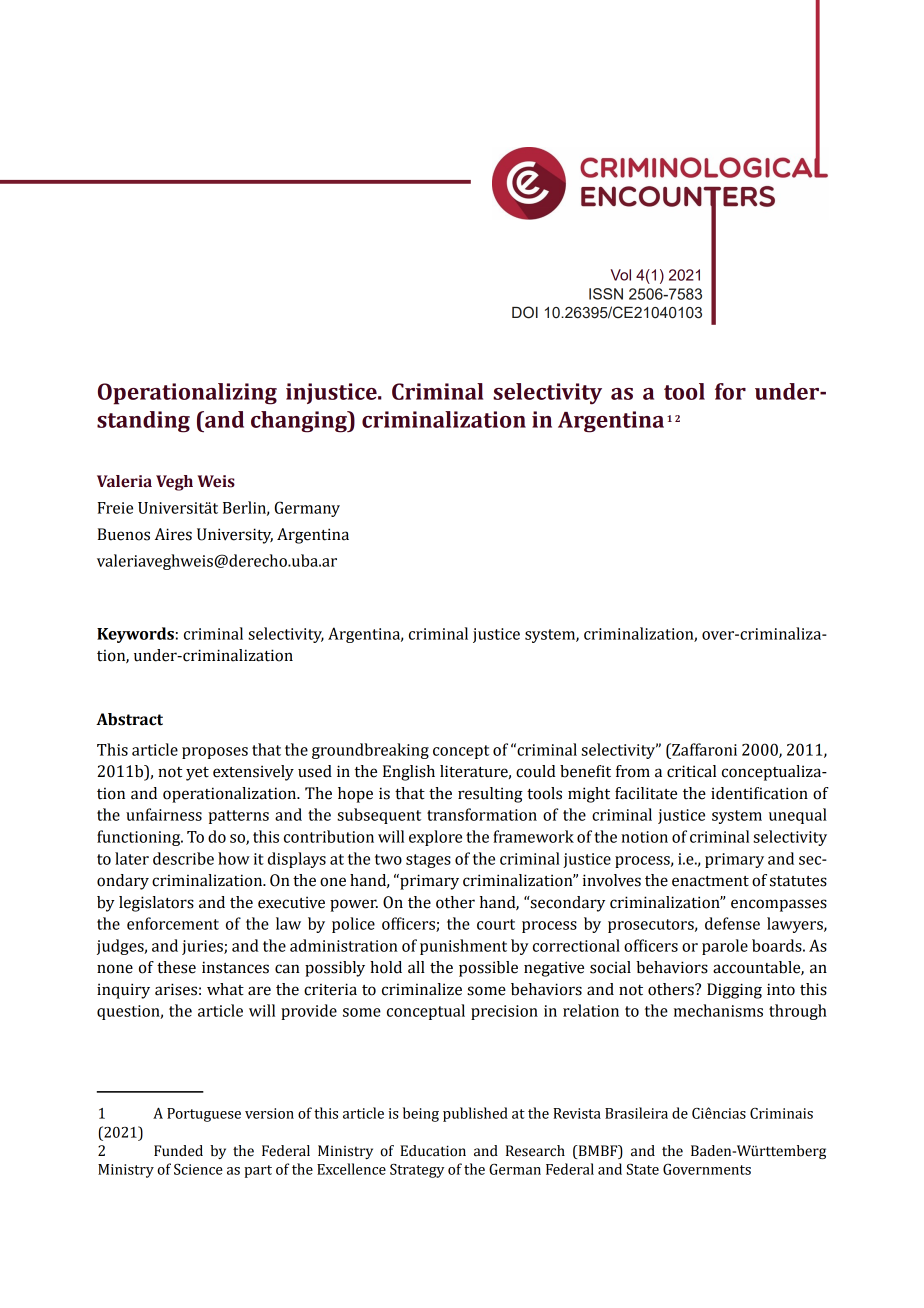 The height and width of the screenshot is (1308, 924). What do you see at coordinates (409, 773) in the screenshot?
I see `English` at bounding box center [409, 773].
